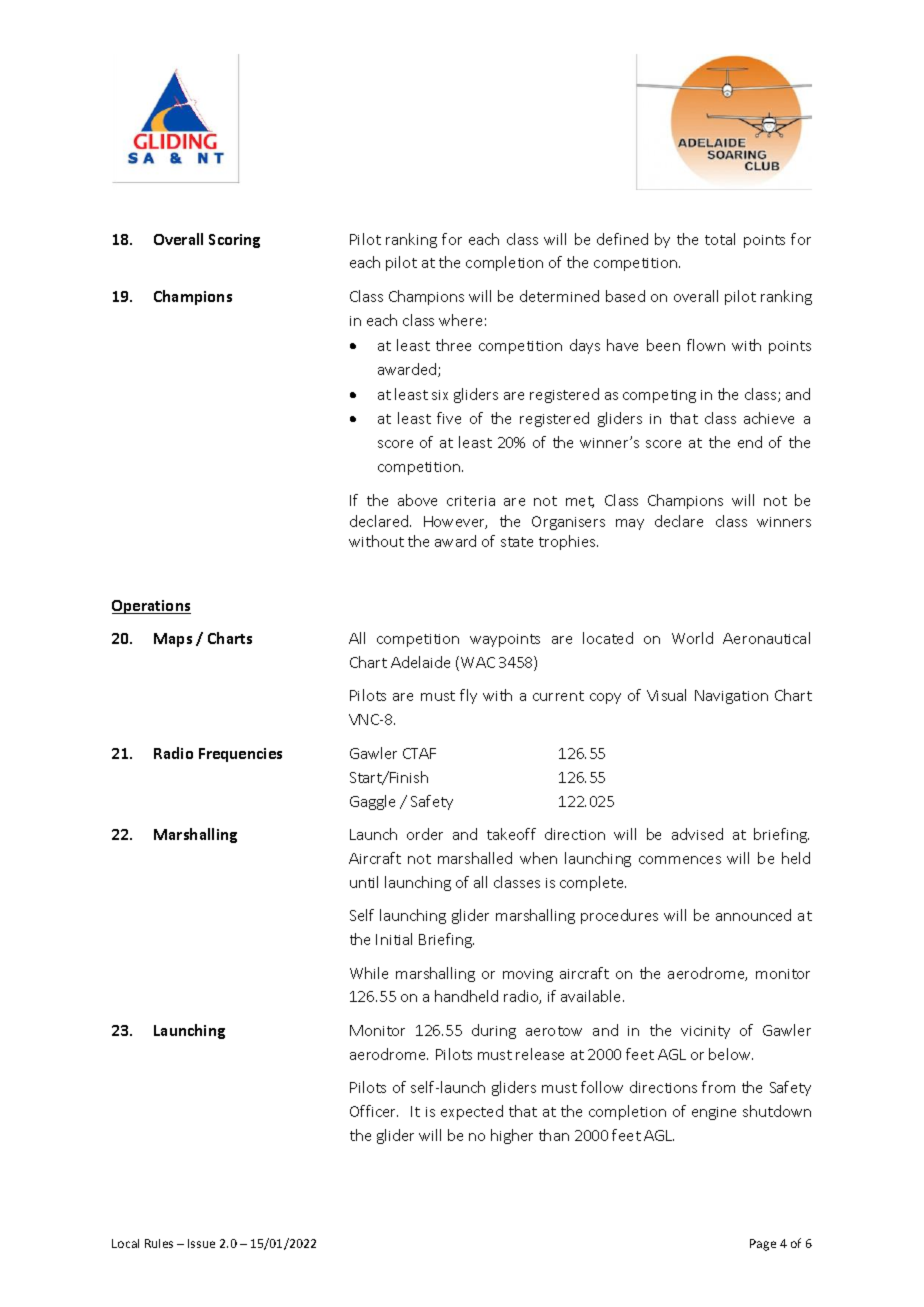  Describe the element at coordinates (512, 1136) in the document. I see `higher` at that location.
